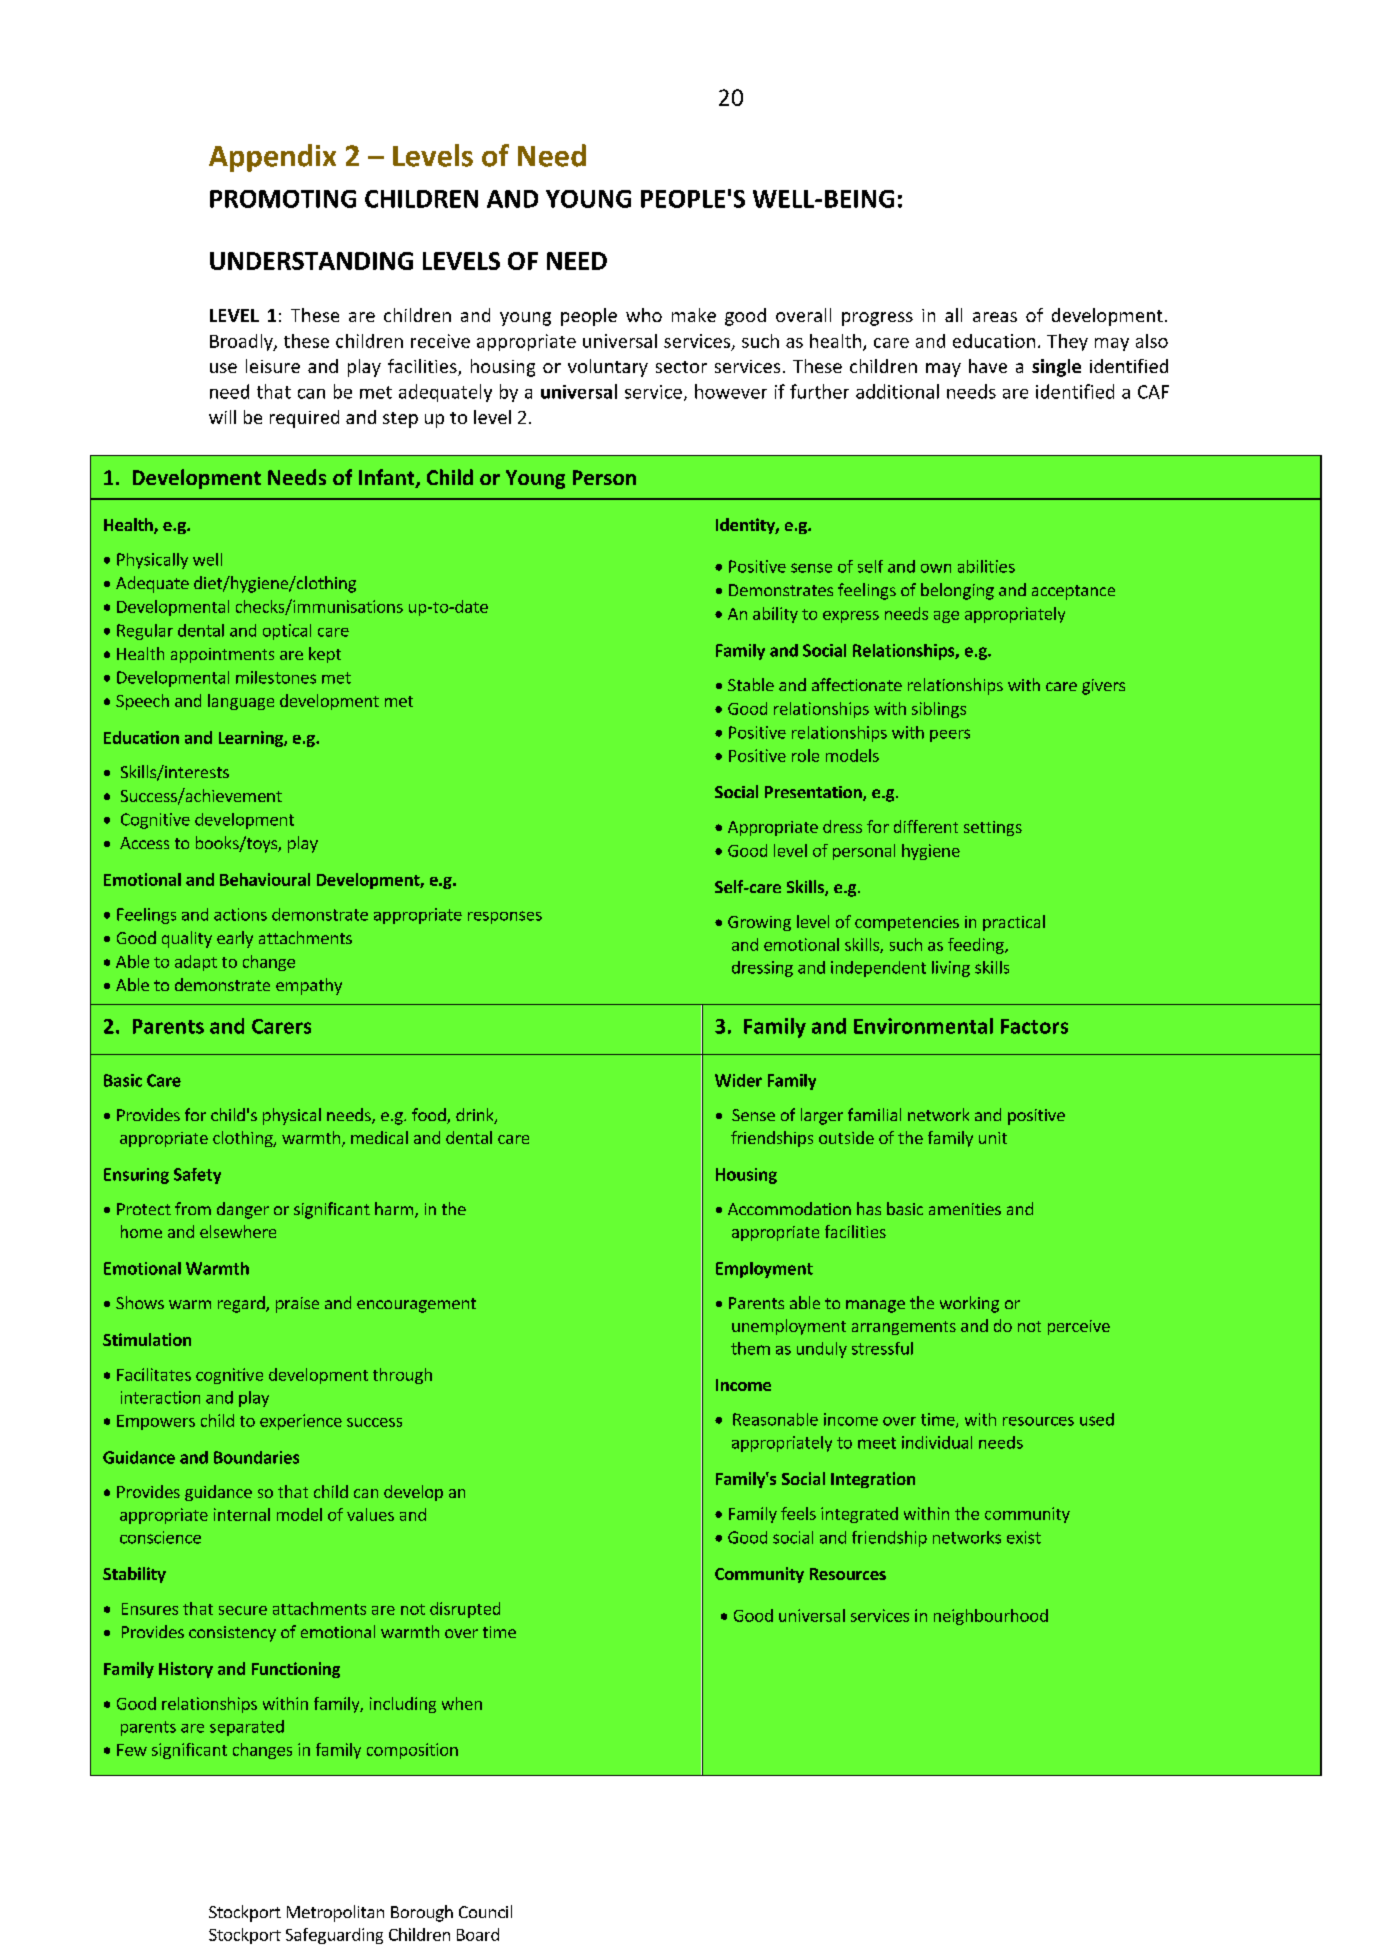 This screenshot has width=1378, height=1948. Describe the element at coordinates (991, 1617) in the screenshot. I see `neighbourhood` at that location.
